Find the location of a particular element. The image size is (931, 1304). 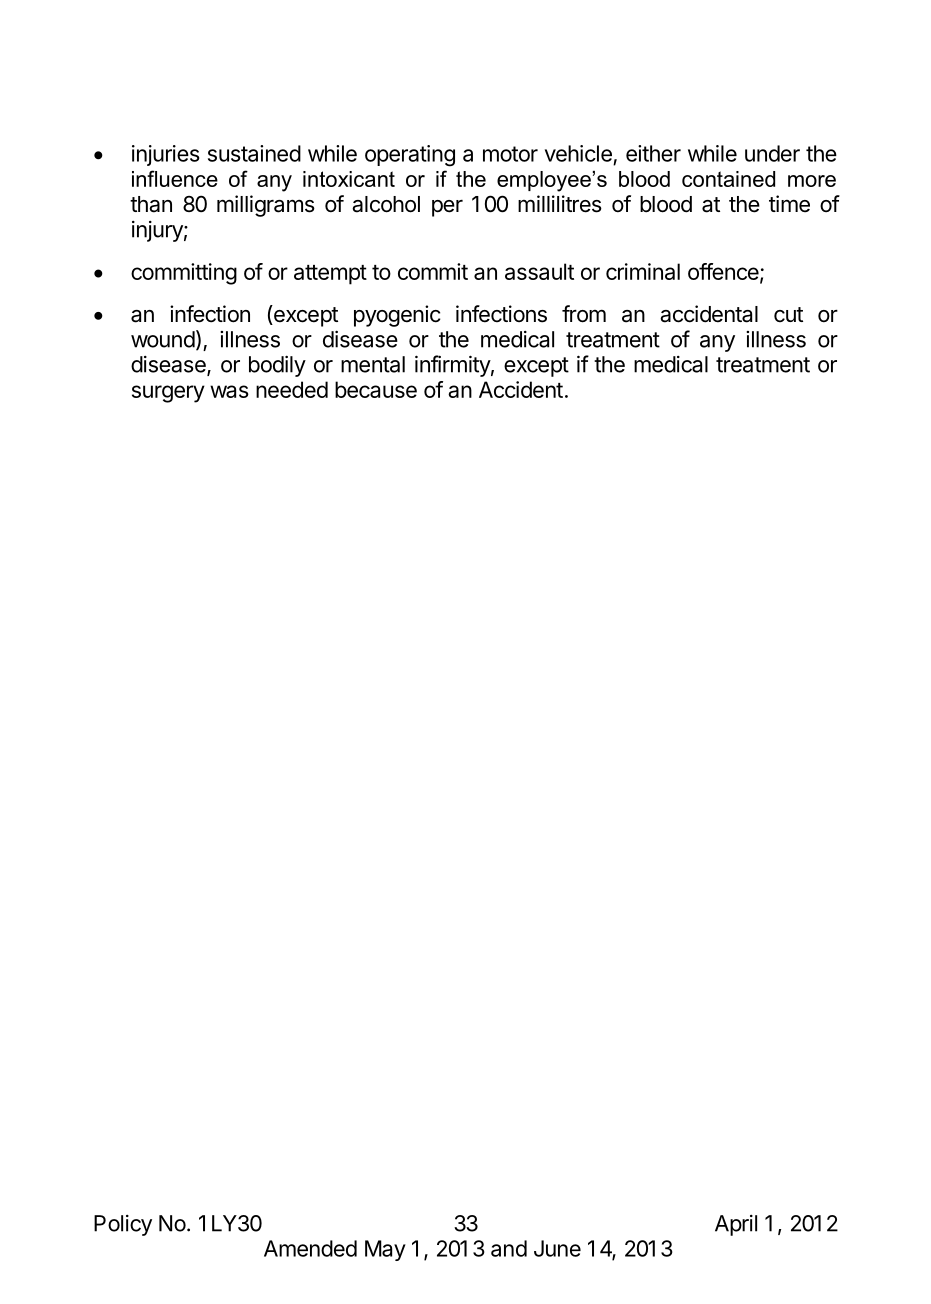

motor is located at coordinates (510, 154).
